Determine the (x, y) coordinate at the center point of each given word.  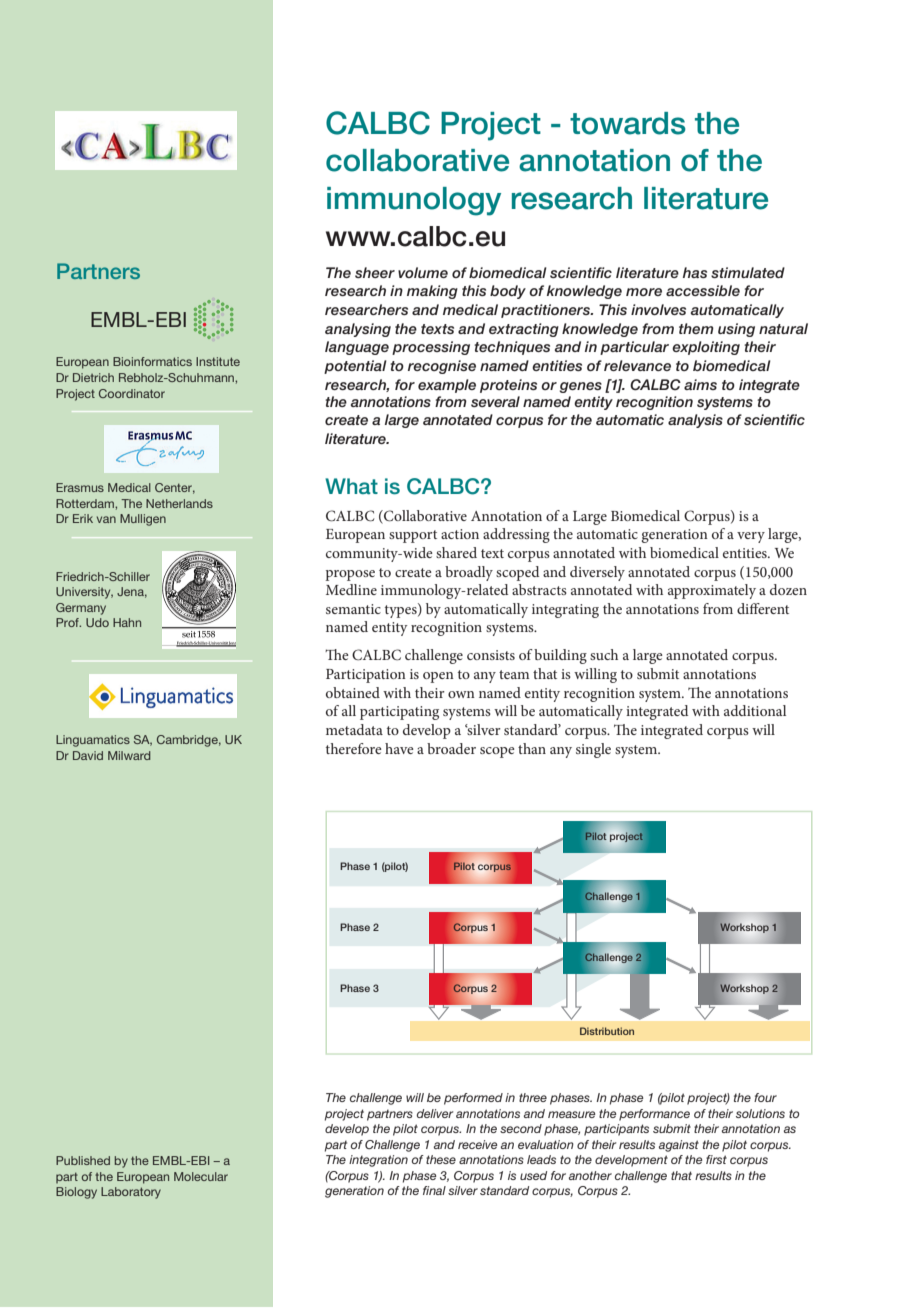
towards (628, 123)
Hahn (127, 622)
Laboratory (131, 1193)
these (441, 1159)
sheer (375, 272)
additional (755, 710)
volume (423, 272)
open (438, 677)
